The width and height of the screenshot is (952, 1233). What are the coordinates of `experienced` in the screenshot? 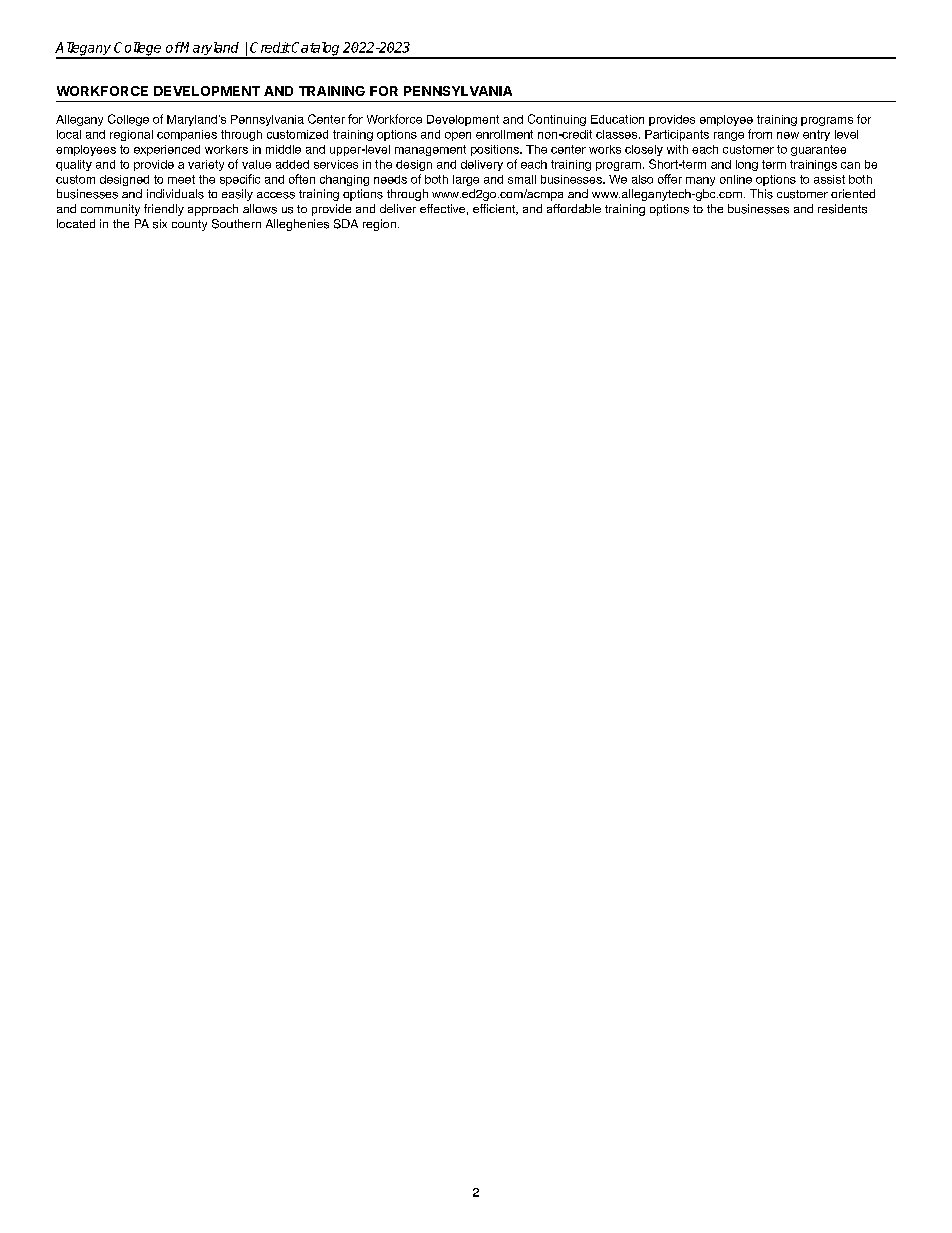 It's located at (167, 150).
